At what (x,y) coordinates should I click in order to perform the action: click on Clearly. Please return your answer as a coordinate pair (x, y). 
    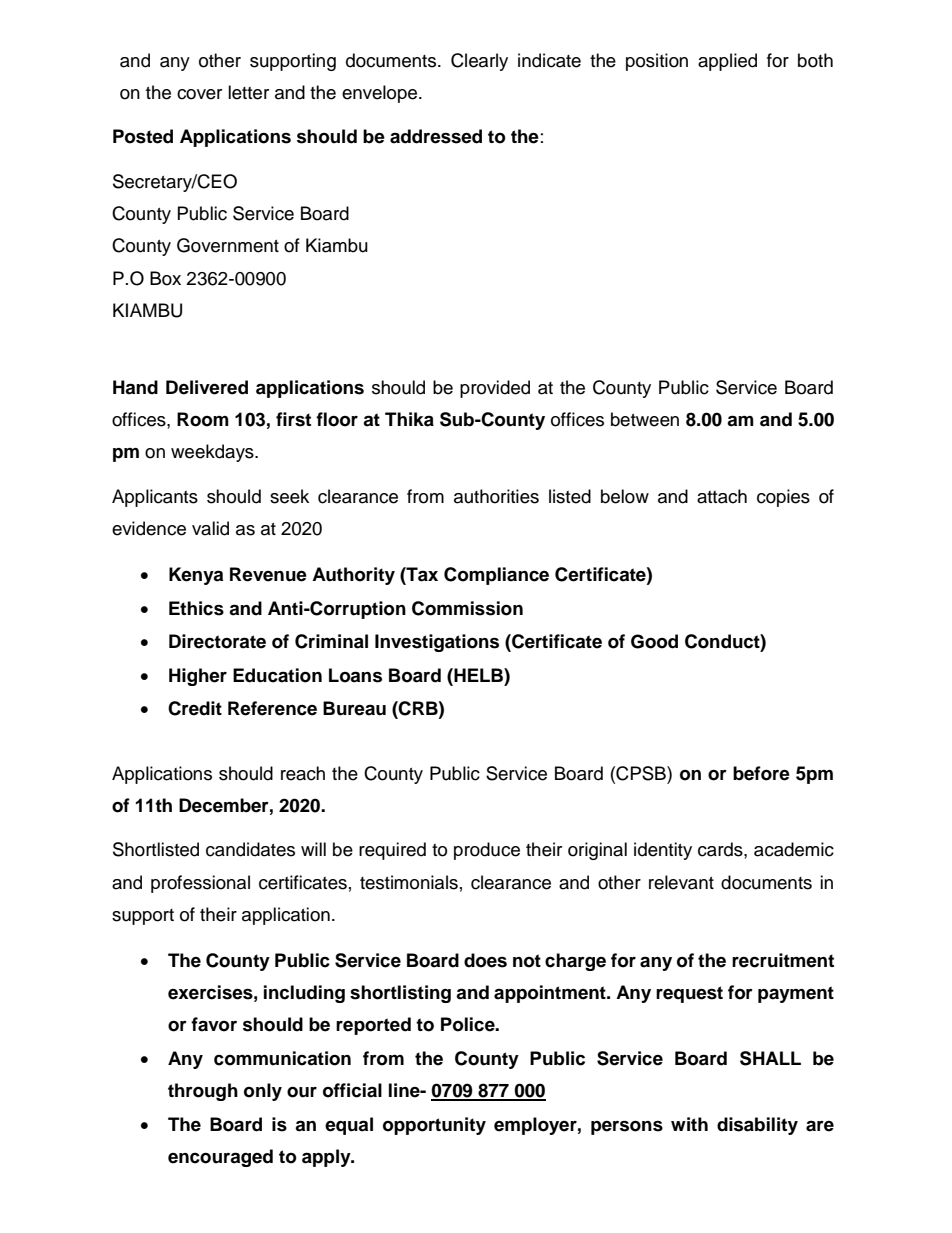
    Looking at the image, I should click on (479, 62).
